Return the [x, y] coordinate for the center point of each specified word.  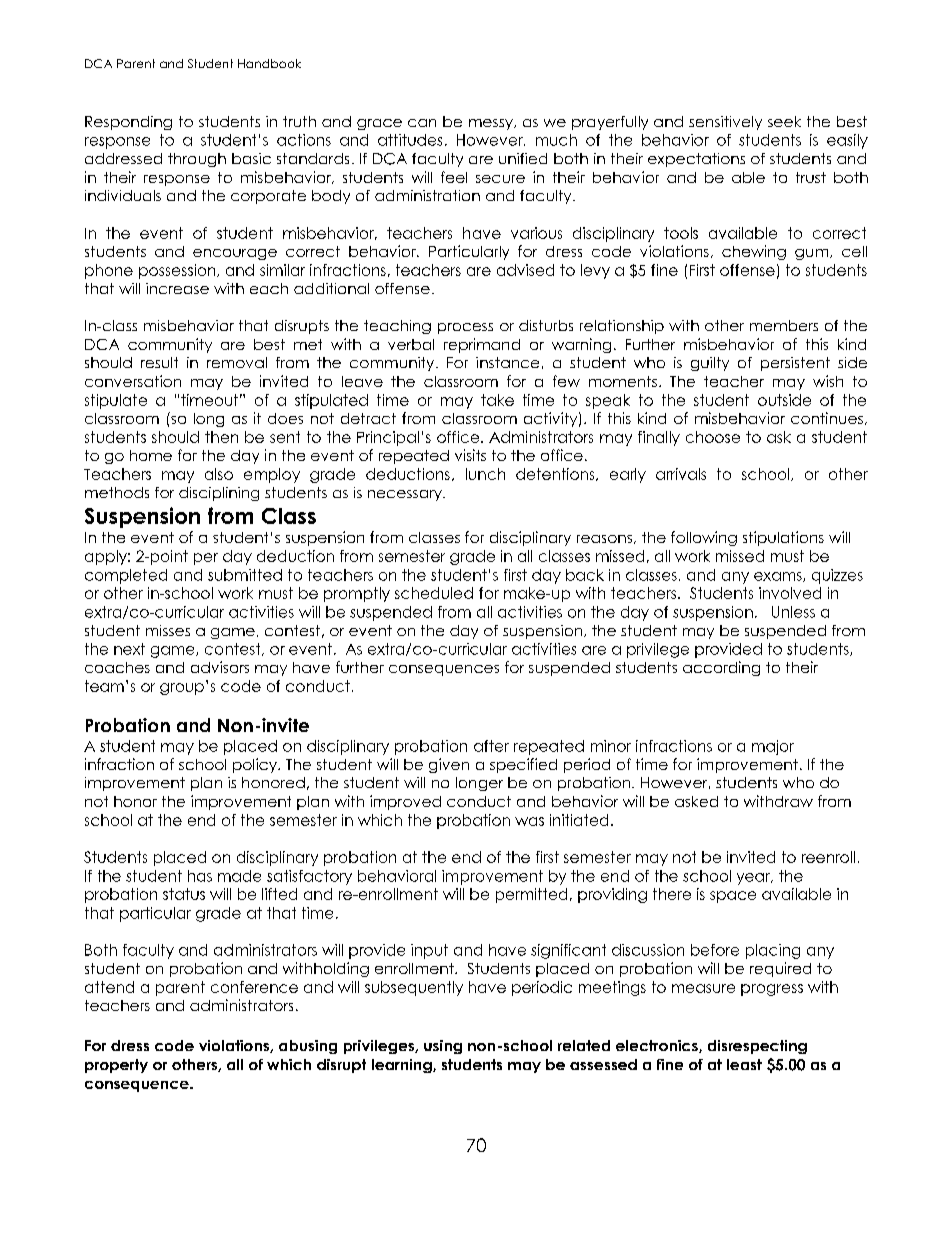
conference [254, 987]
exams [779, 577]
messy [492, 124]
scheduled [434, 593]
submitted [245, 575]
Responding [128, 123]
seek [784, 121]
